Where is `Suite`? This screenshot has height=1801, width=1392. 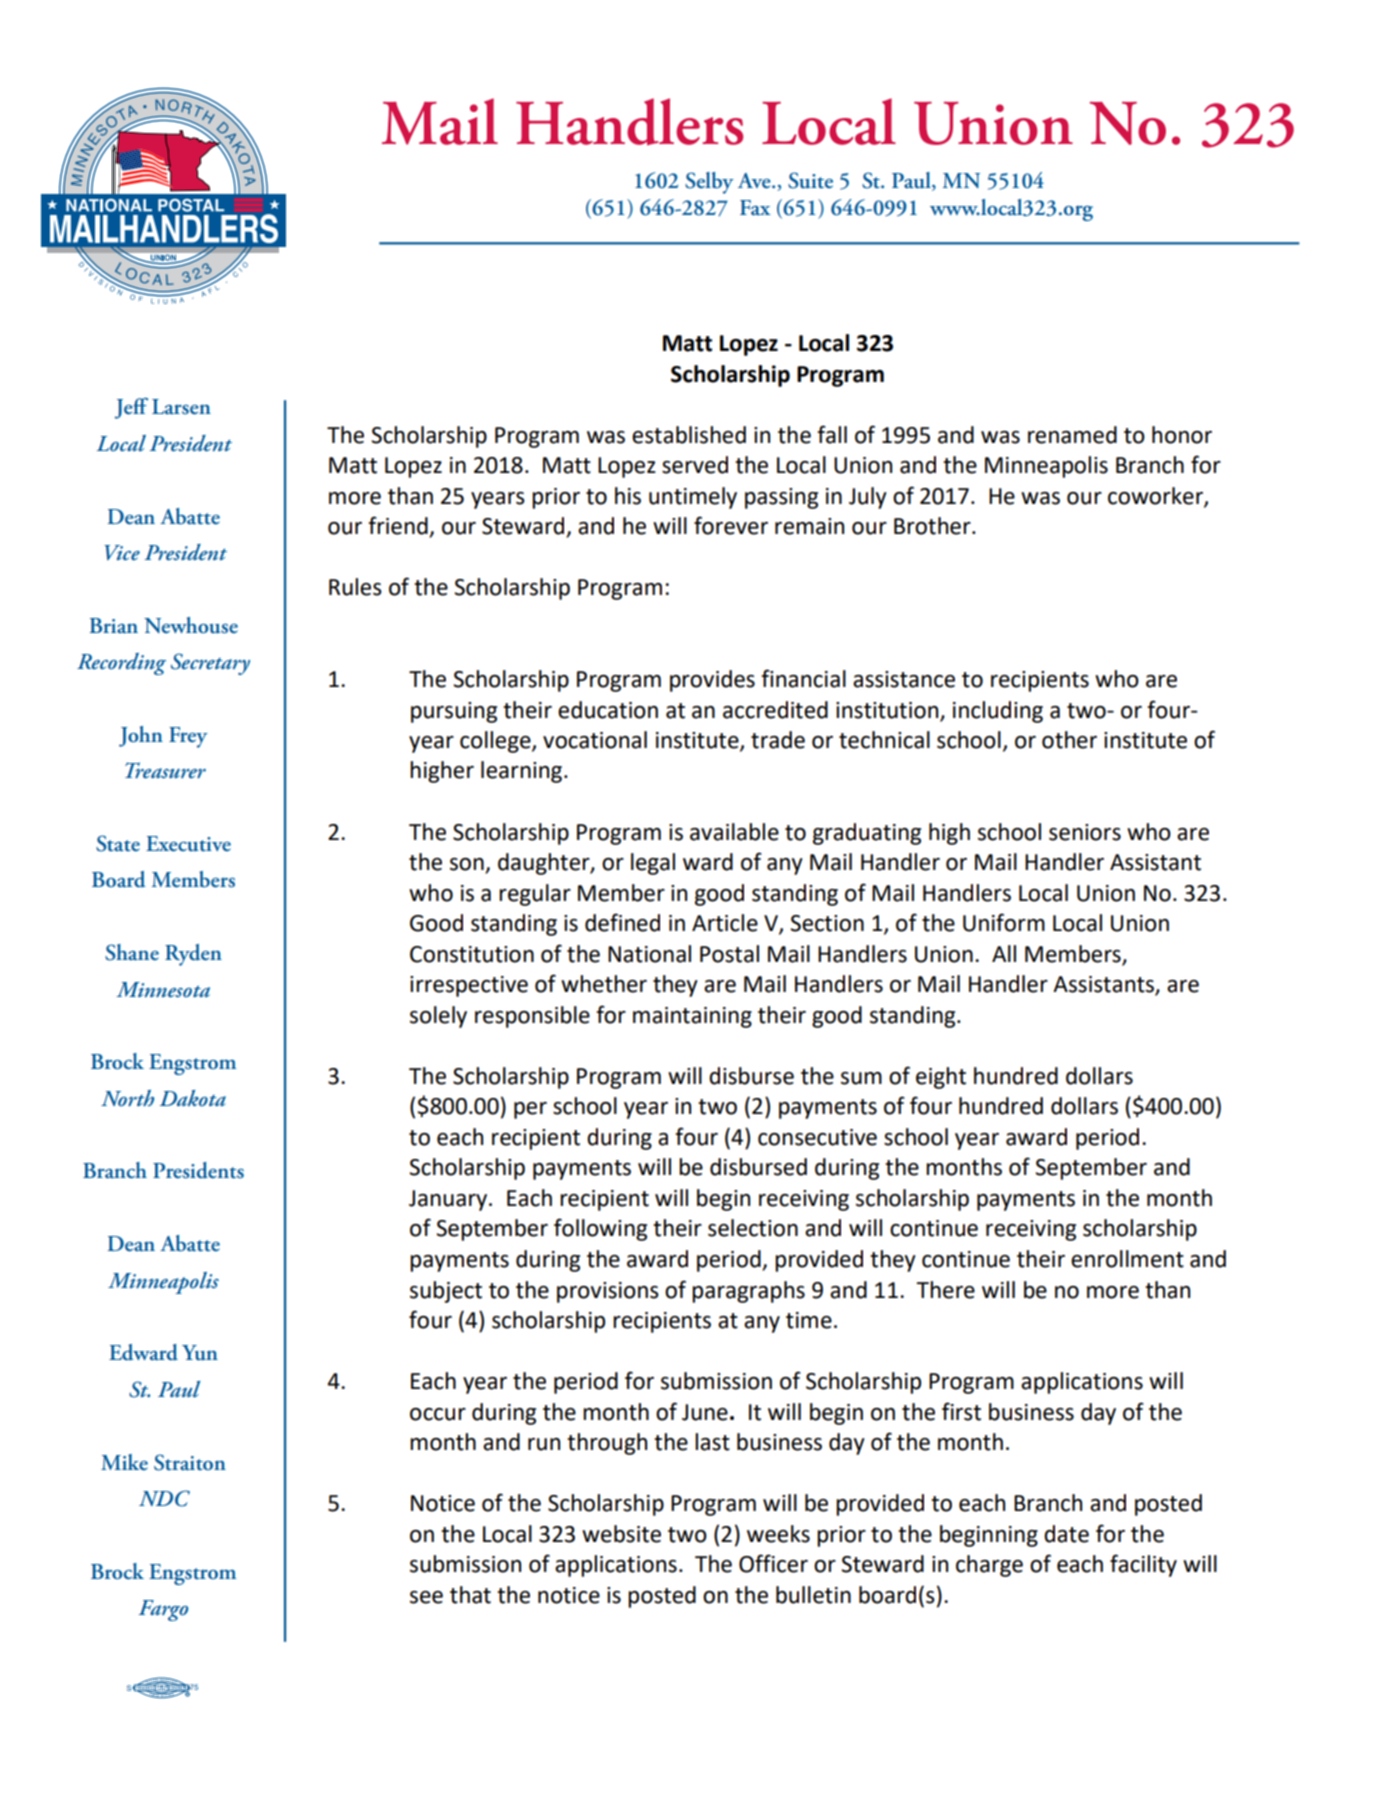
Suite is located at coordinates (810, 180).
